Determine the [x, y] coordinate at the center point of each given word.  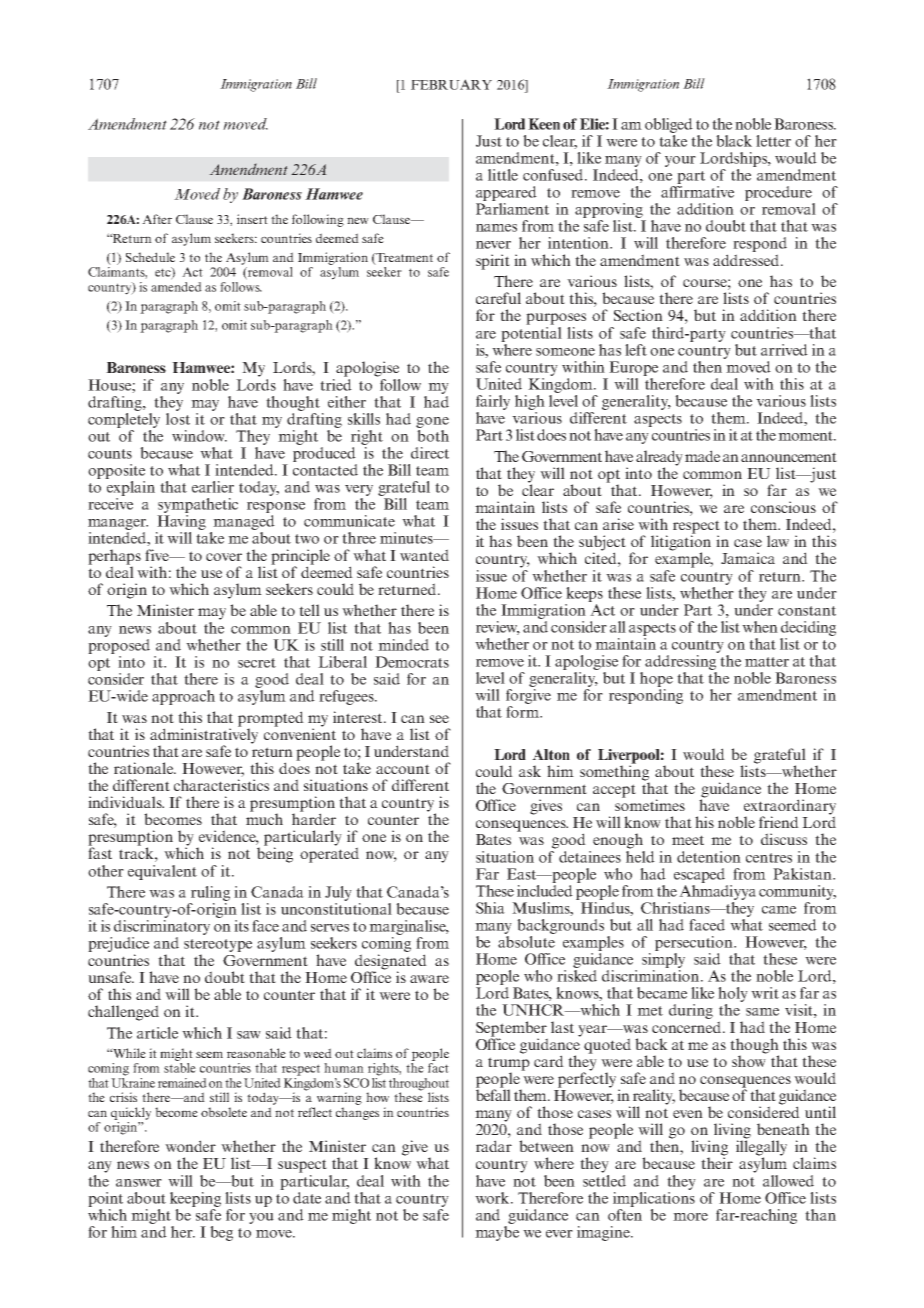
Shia [490, 908]
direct [430, 453]
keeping [195, 1199]
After [157, 219]
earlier [213, 487]
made [702, 456]
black [734, 141]
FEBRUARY [451, 84]
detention [709, 857]
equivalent [162, 872]
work [493, 1198]
